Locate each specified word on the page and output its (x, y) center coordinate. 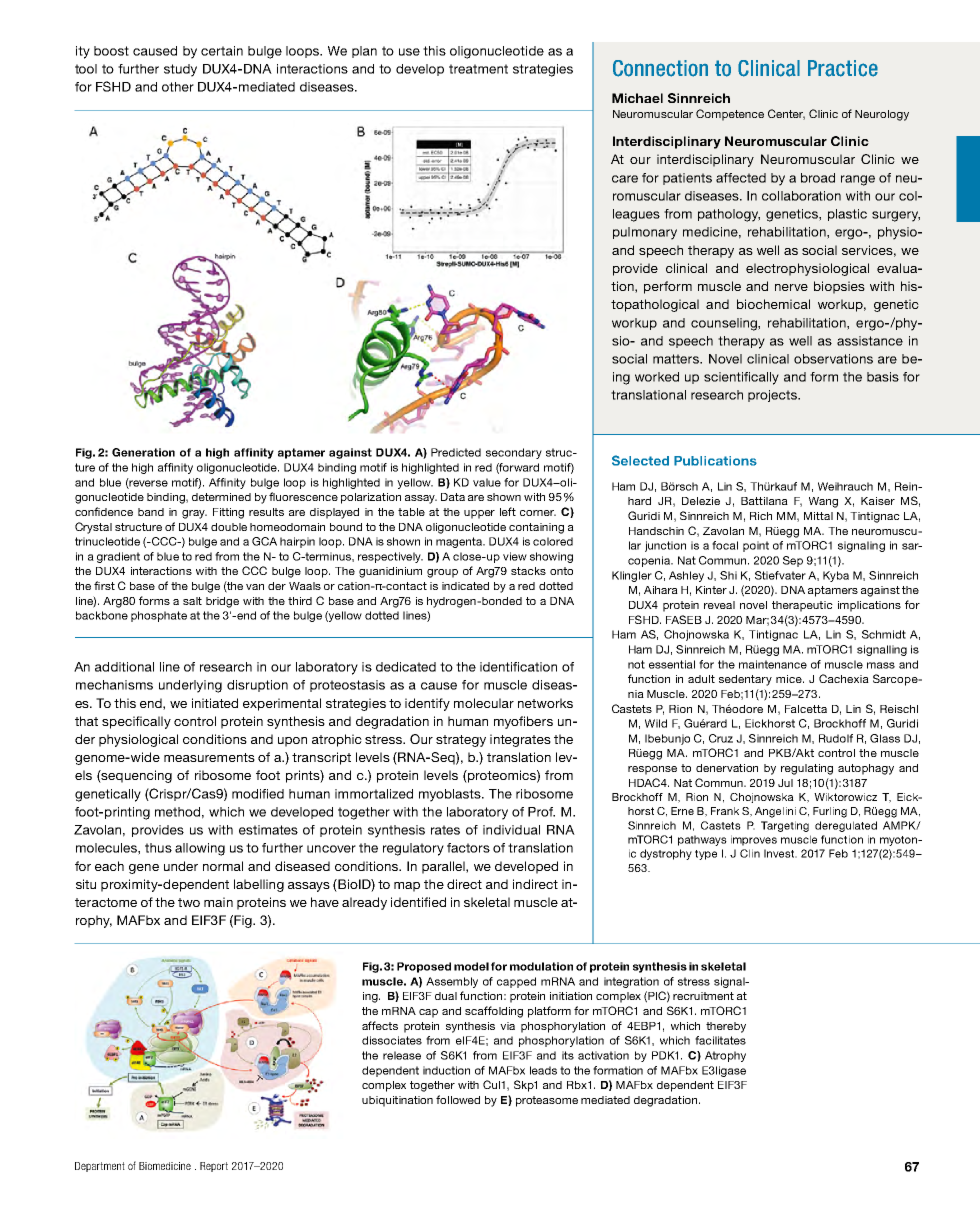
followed (458, 1099)
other (178, 87)
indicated (465, 586)
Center (786, 114)
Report (214, 1167)
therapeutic (802, 606)
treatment (478, 69)
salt (192, 601)
